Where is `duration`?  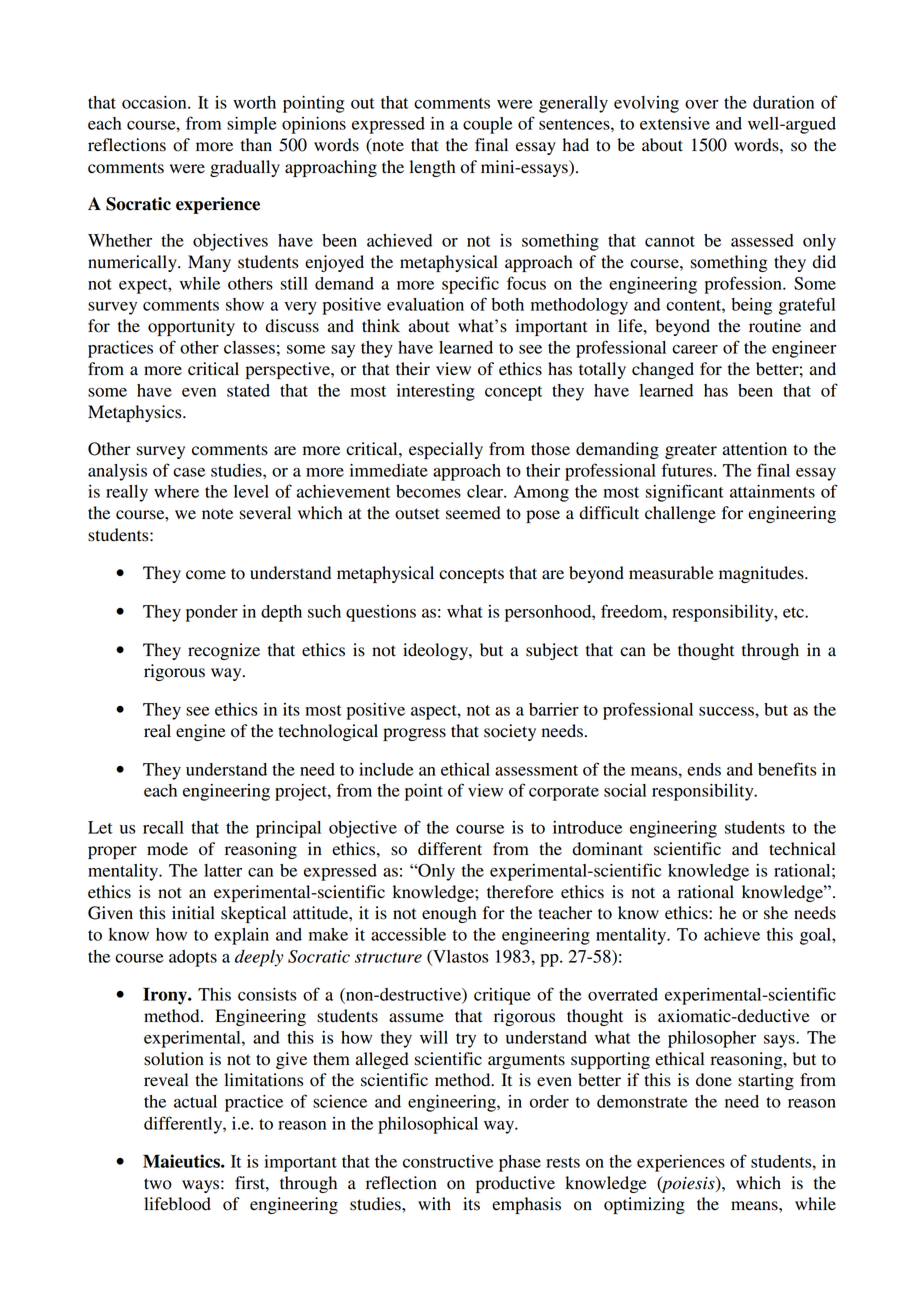
duration is located at coordinates (783, 102).
